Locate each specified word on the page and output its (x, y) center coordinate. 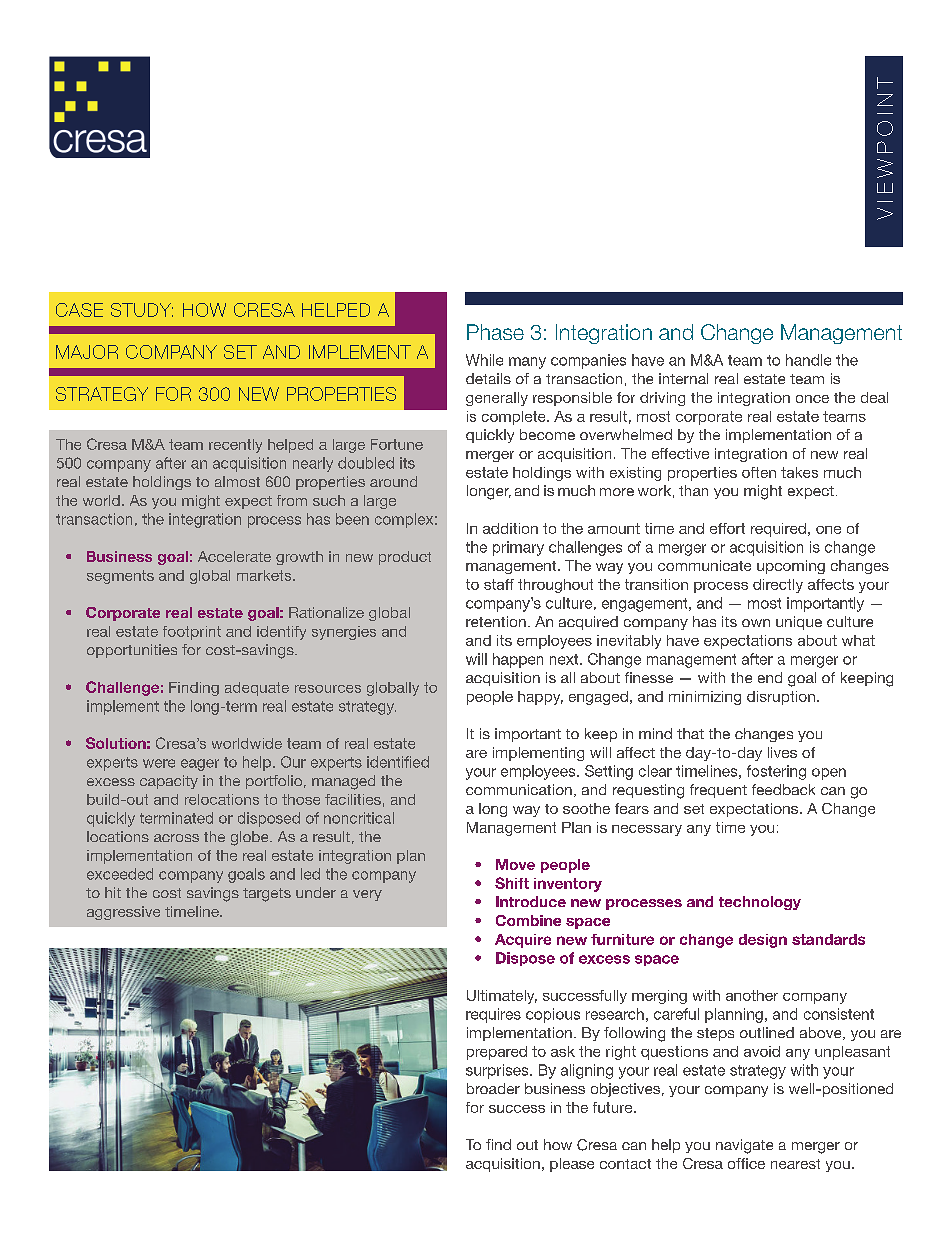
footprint (192, 633)
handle (808, 360)
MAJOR (87, 352)
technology (760, 903)
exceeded (120, 874)
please (572, 1165)
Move (515, 864)
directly (778, 586)
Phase (495, 332)
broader (493, 1088)
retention (496, 621)
